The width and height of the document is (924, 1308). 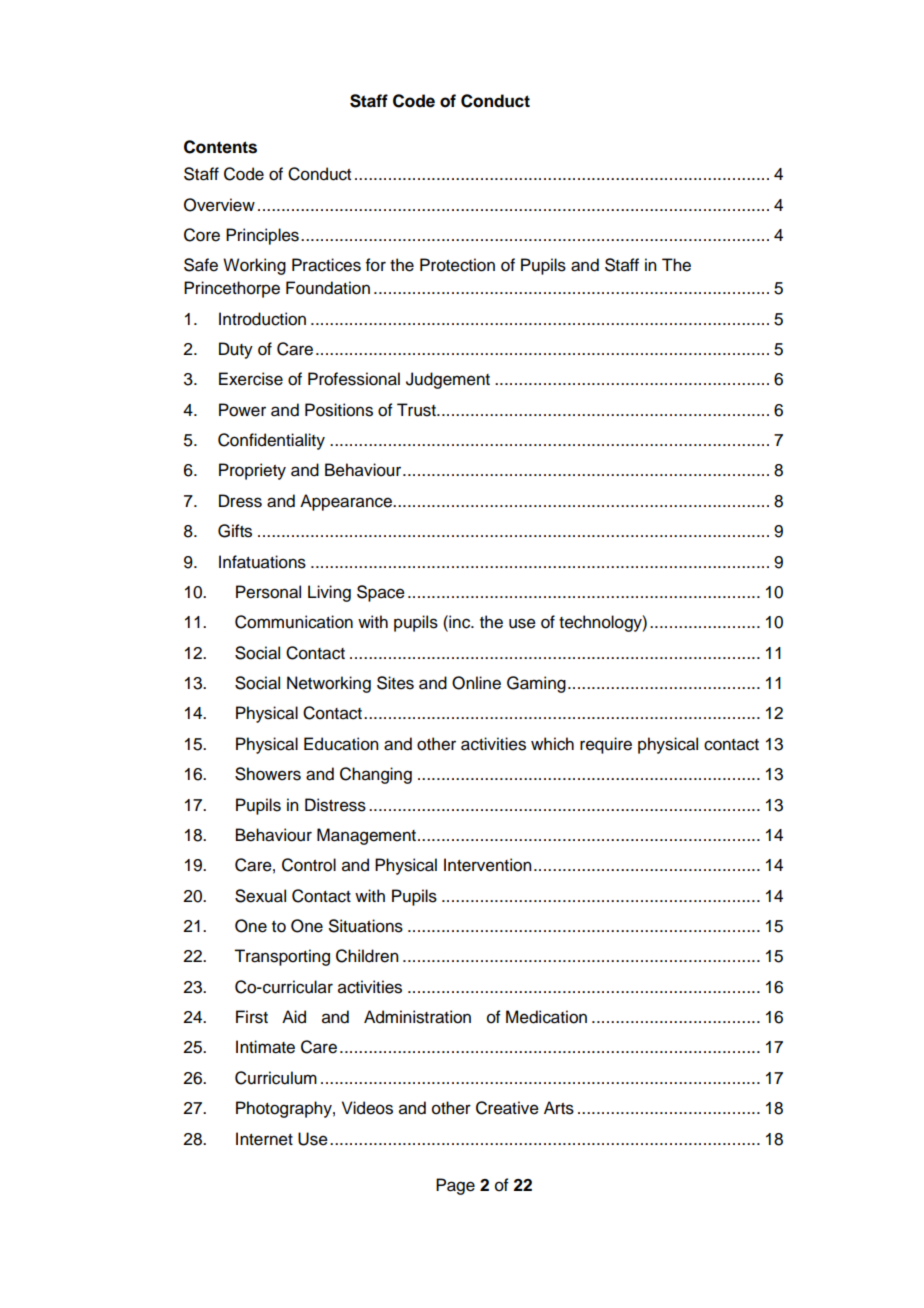 What do you see at coordinates (417, 410) in the document?
I see `Trust` at bounding box center [417, 410].
